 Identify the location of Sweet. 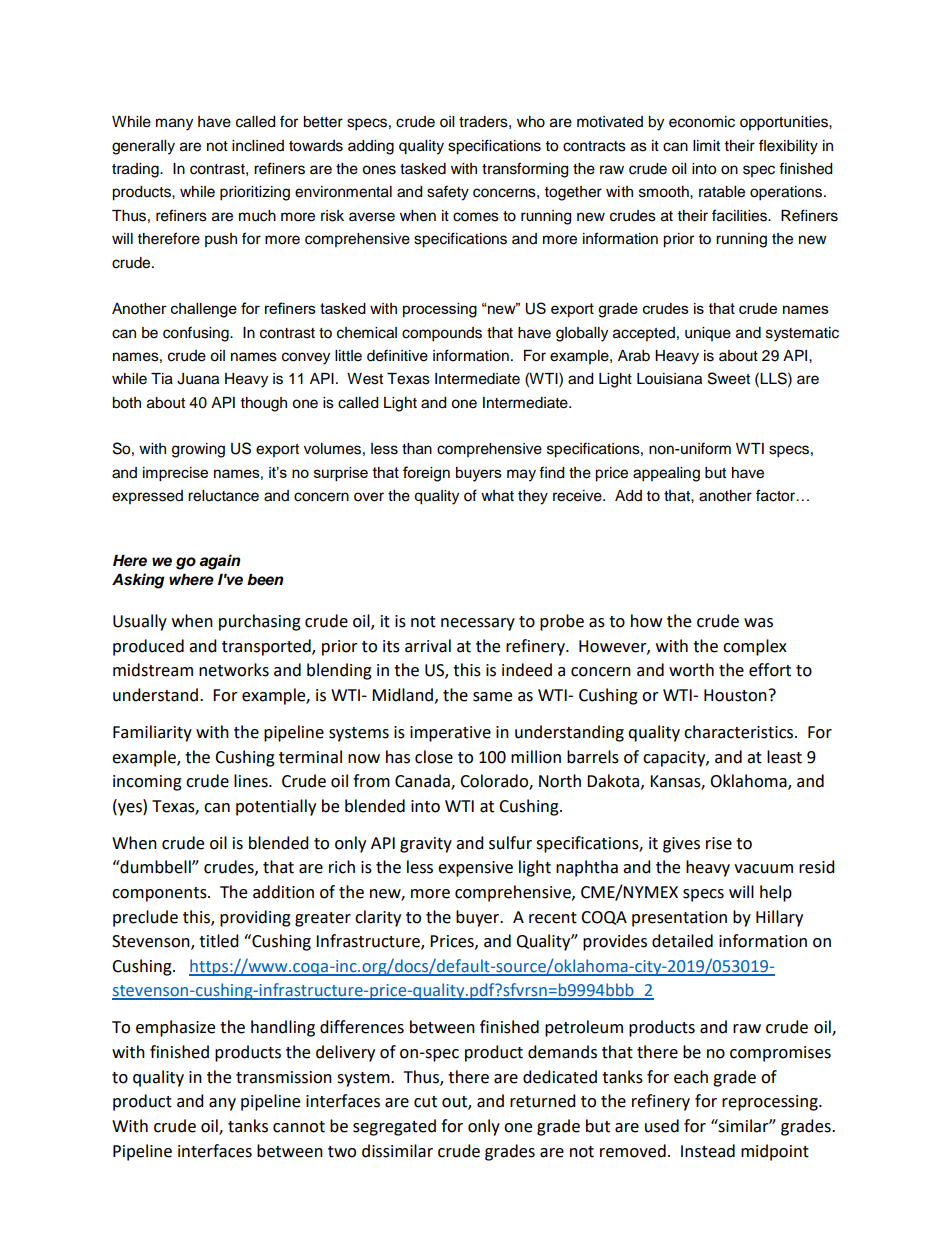
(729, 378).
